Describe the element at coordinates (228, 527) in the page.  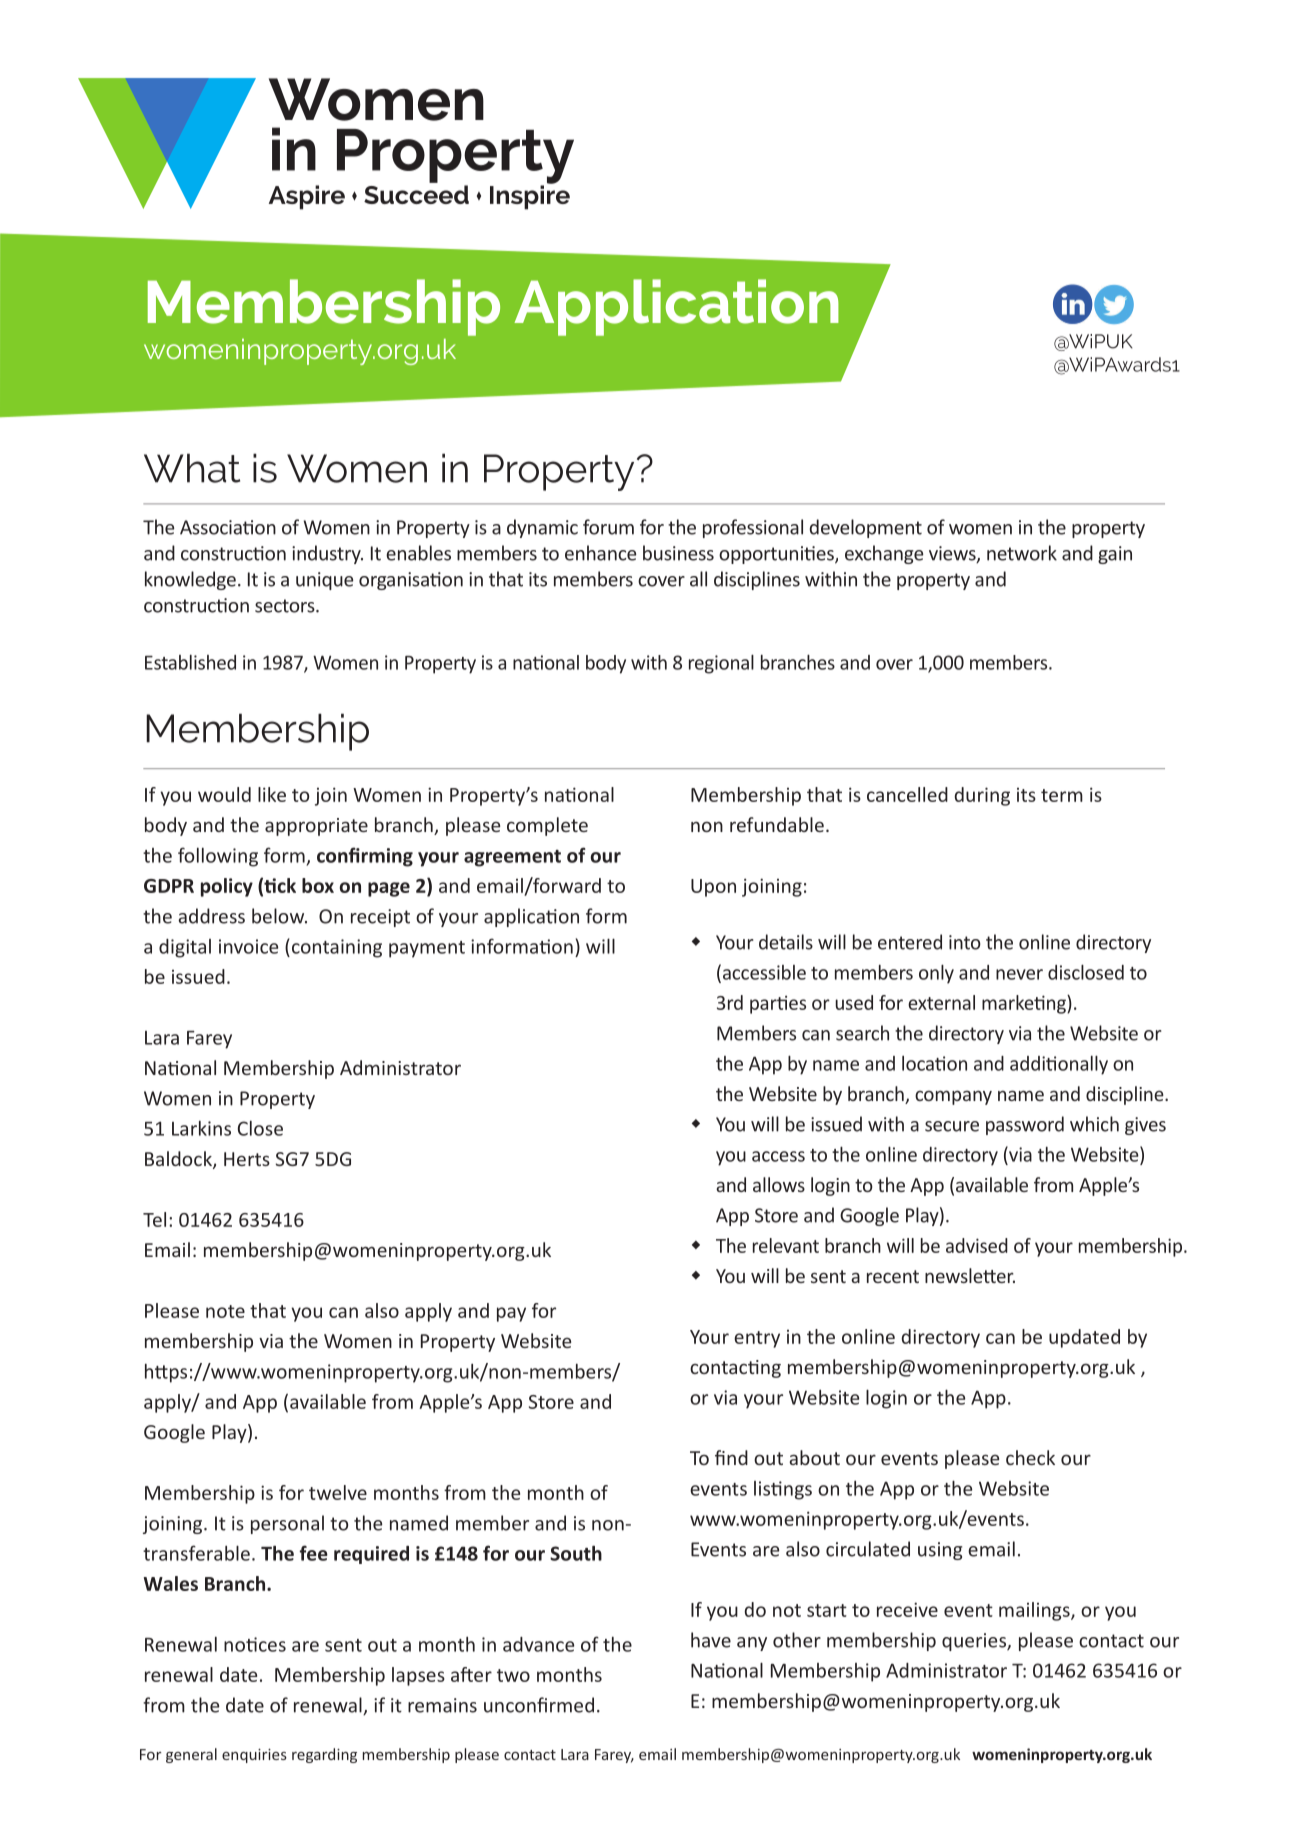
I see `Association` at that location.
